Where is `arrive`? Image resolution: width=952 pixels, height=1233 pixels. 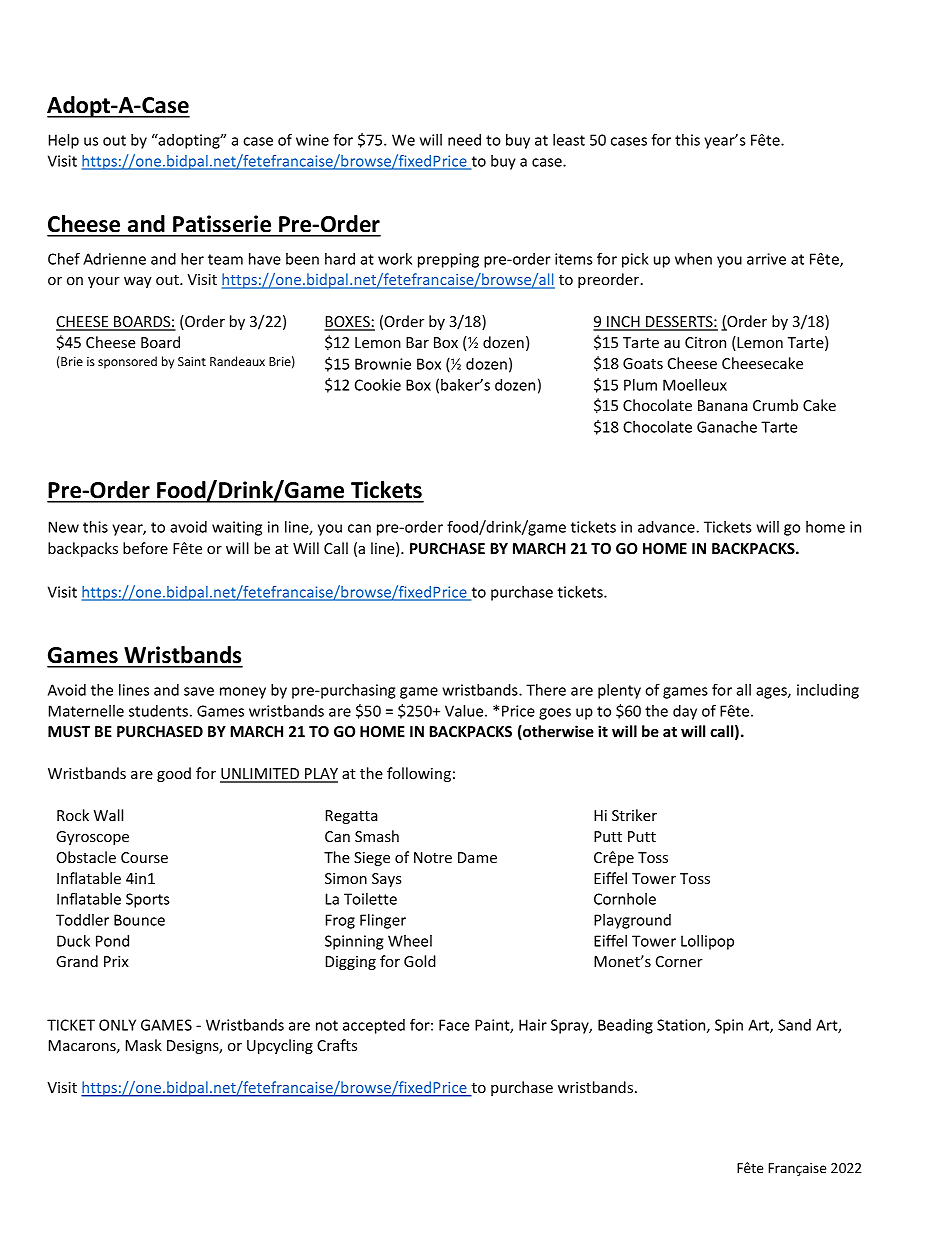
arrive is located at coordinates (766, 259).
